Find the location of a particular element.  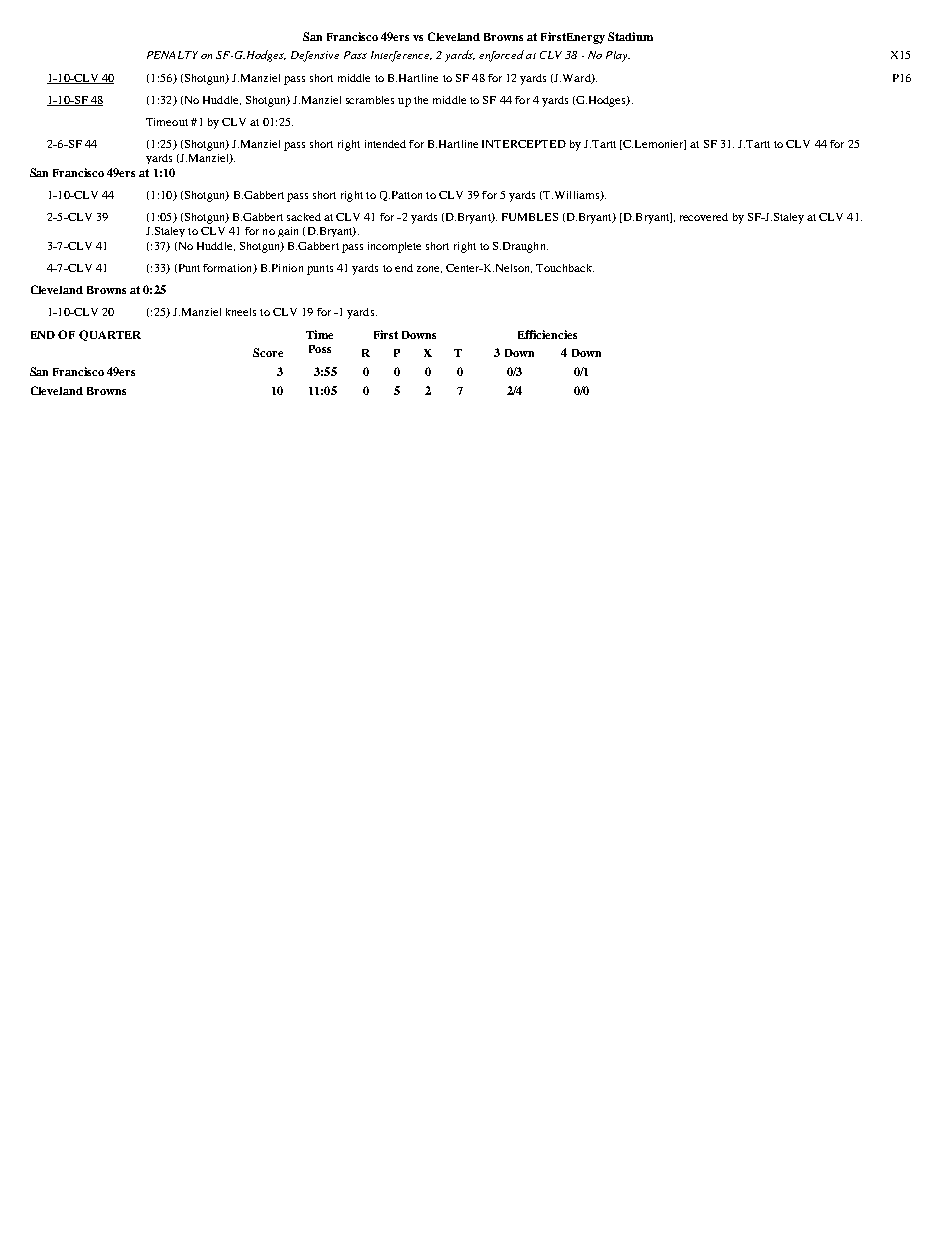

incomplete is located at coordinates (394, 247).
